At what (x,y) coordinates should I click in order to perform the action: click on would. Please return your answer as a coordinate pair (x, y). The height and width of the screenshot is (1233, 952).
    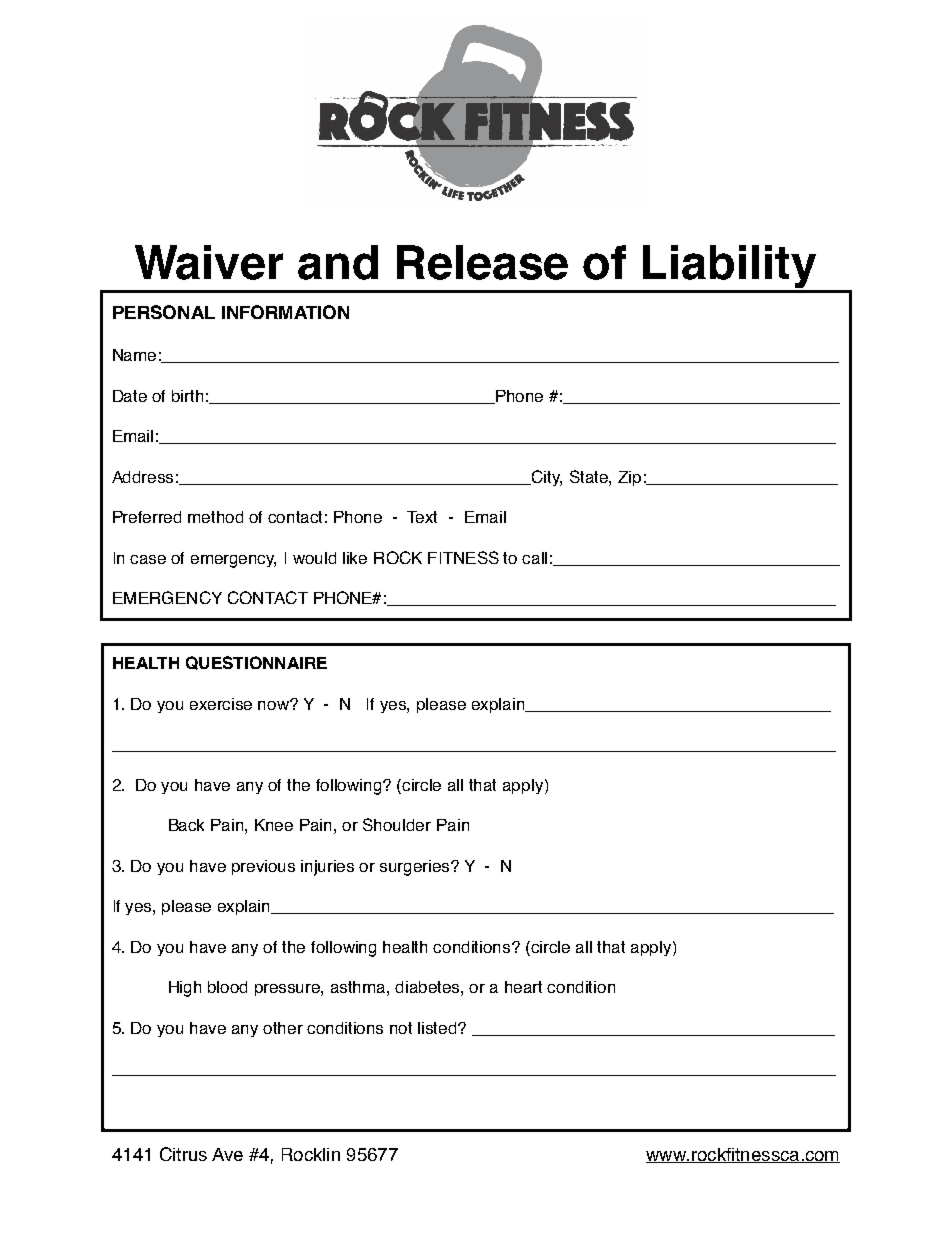
    Looking at the image, I should click on (314, 558).
